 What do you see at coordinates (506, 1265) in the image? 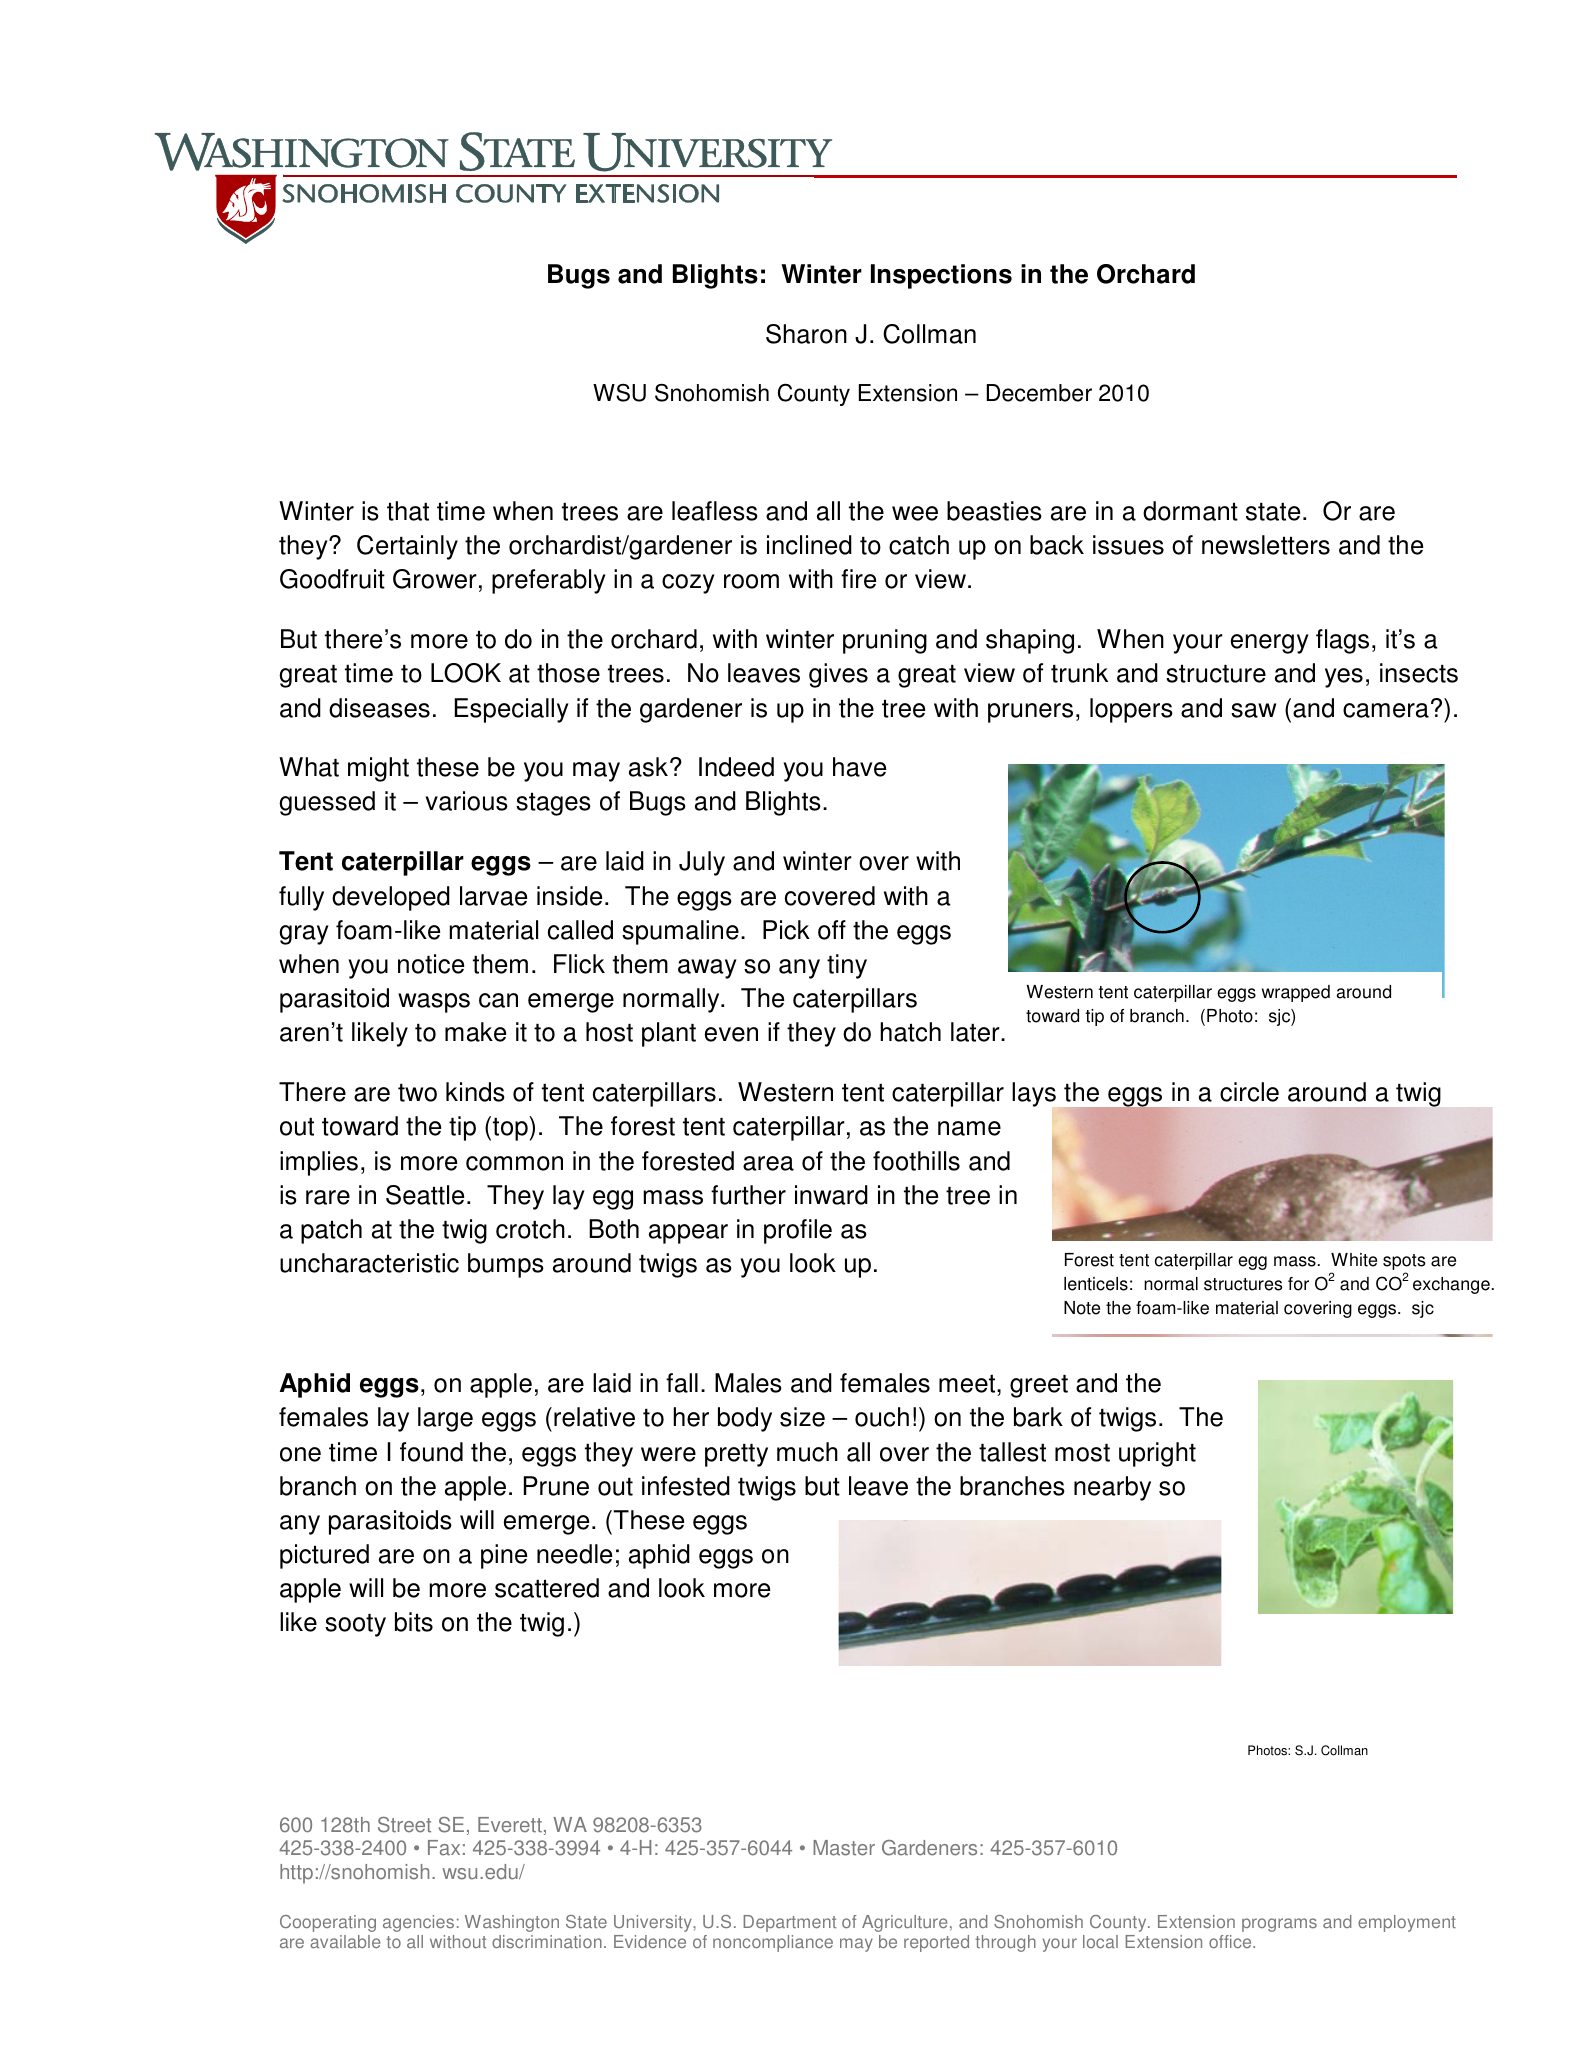
I see `bumps` at bounding box center [506, 1265].
